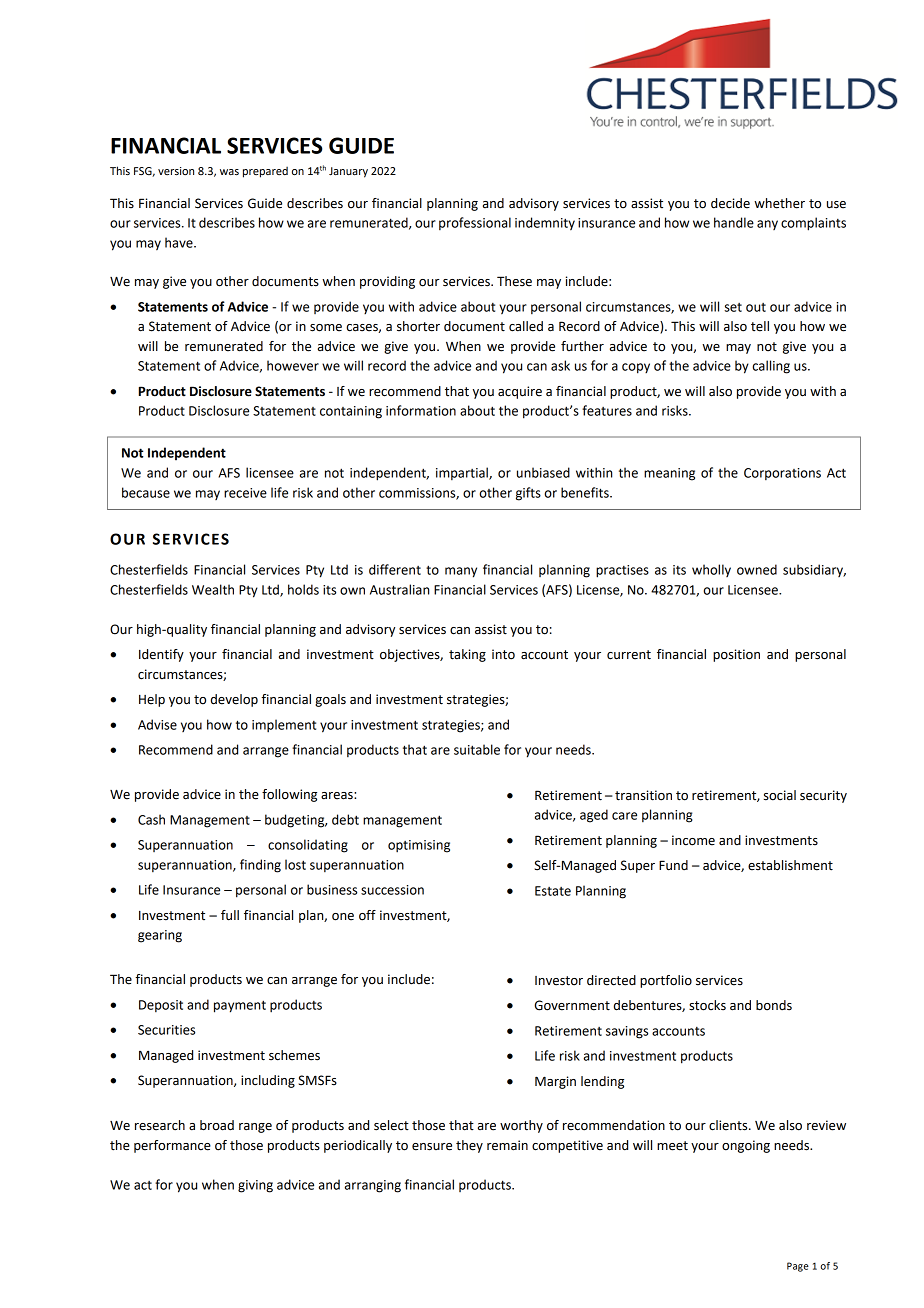 The width and height of the screenshot is (924, 1308). I want to click on Page, so click(798, 1267).
